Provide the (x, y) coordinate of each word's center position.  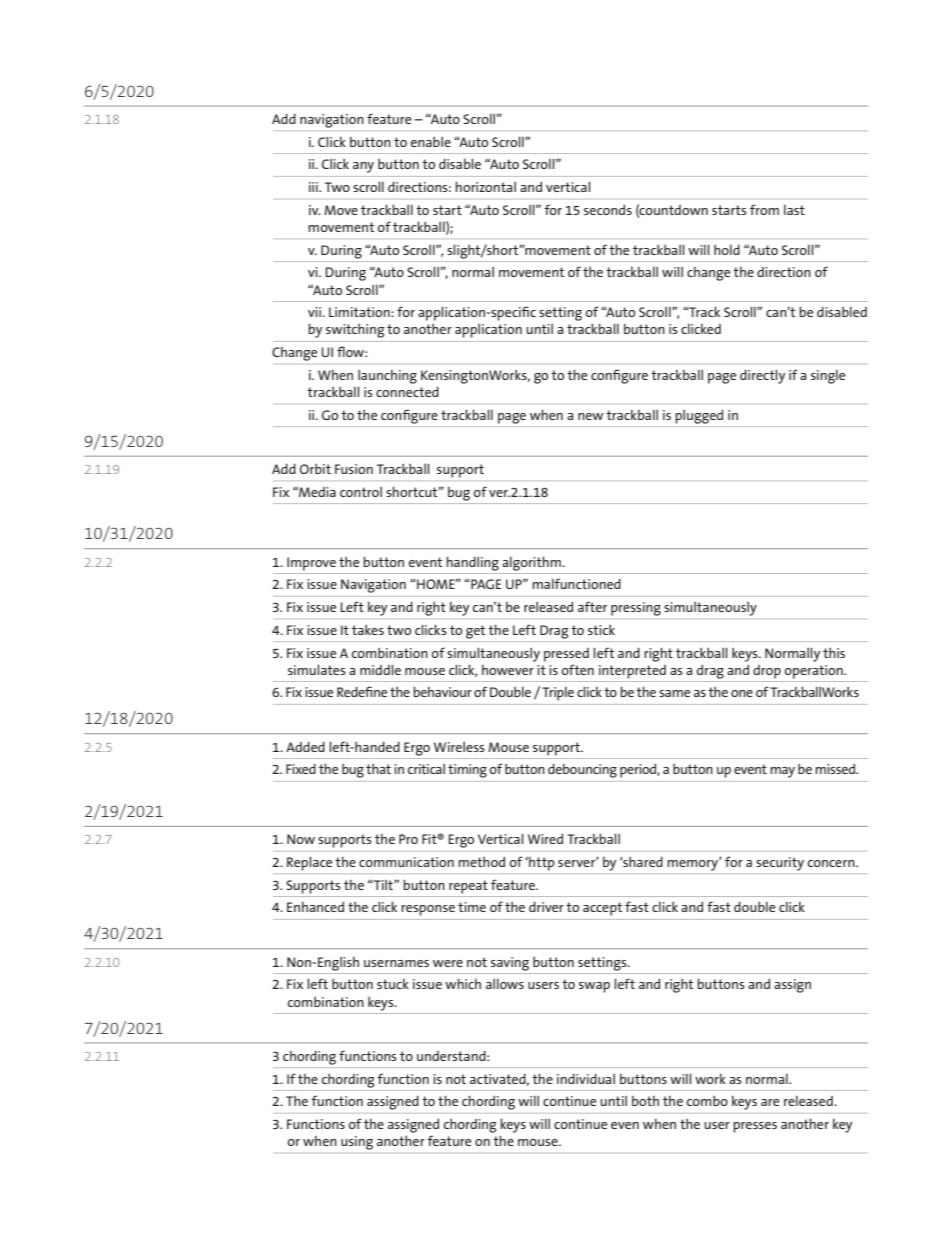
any (363, 167)
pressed (566, 655)
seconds (608, 209)
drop (767, 672)
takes (368, 630)
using (357, 1143)
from (764, 209)
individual (586, 1078)
